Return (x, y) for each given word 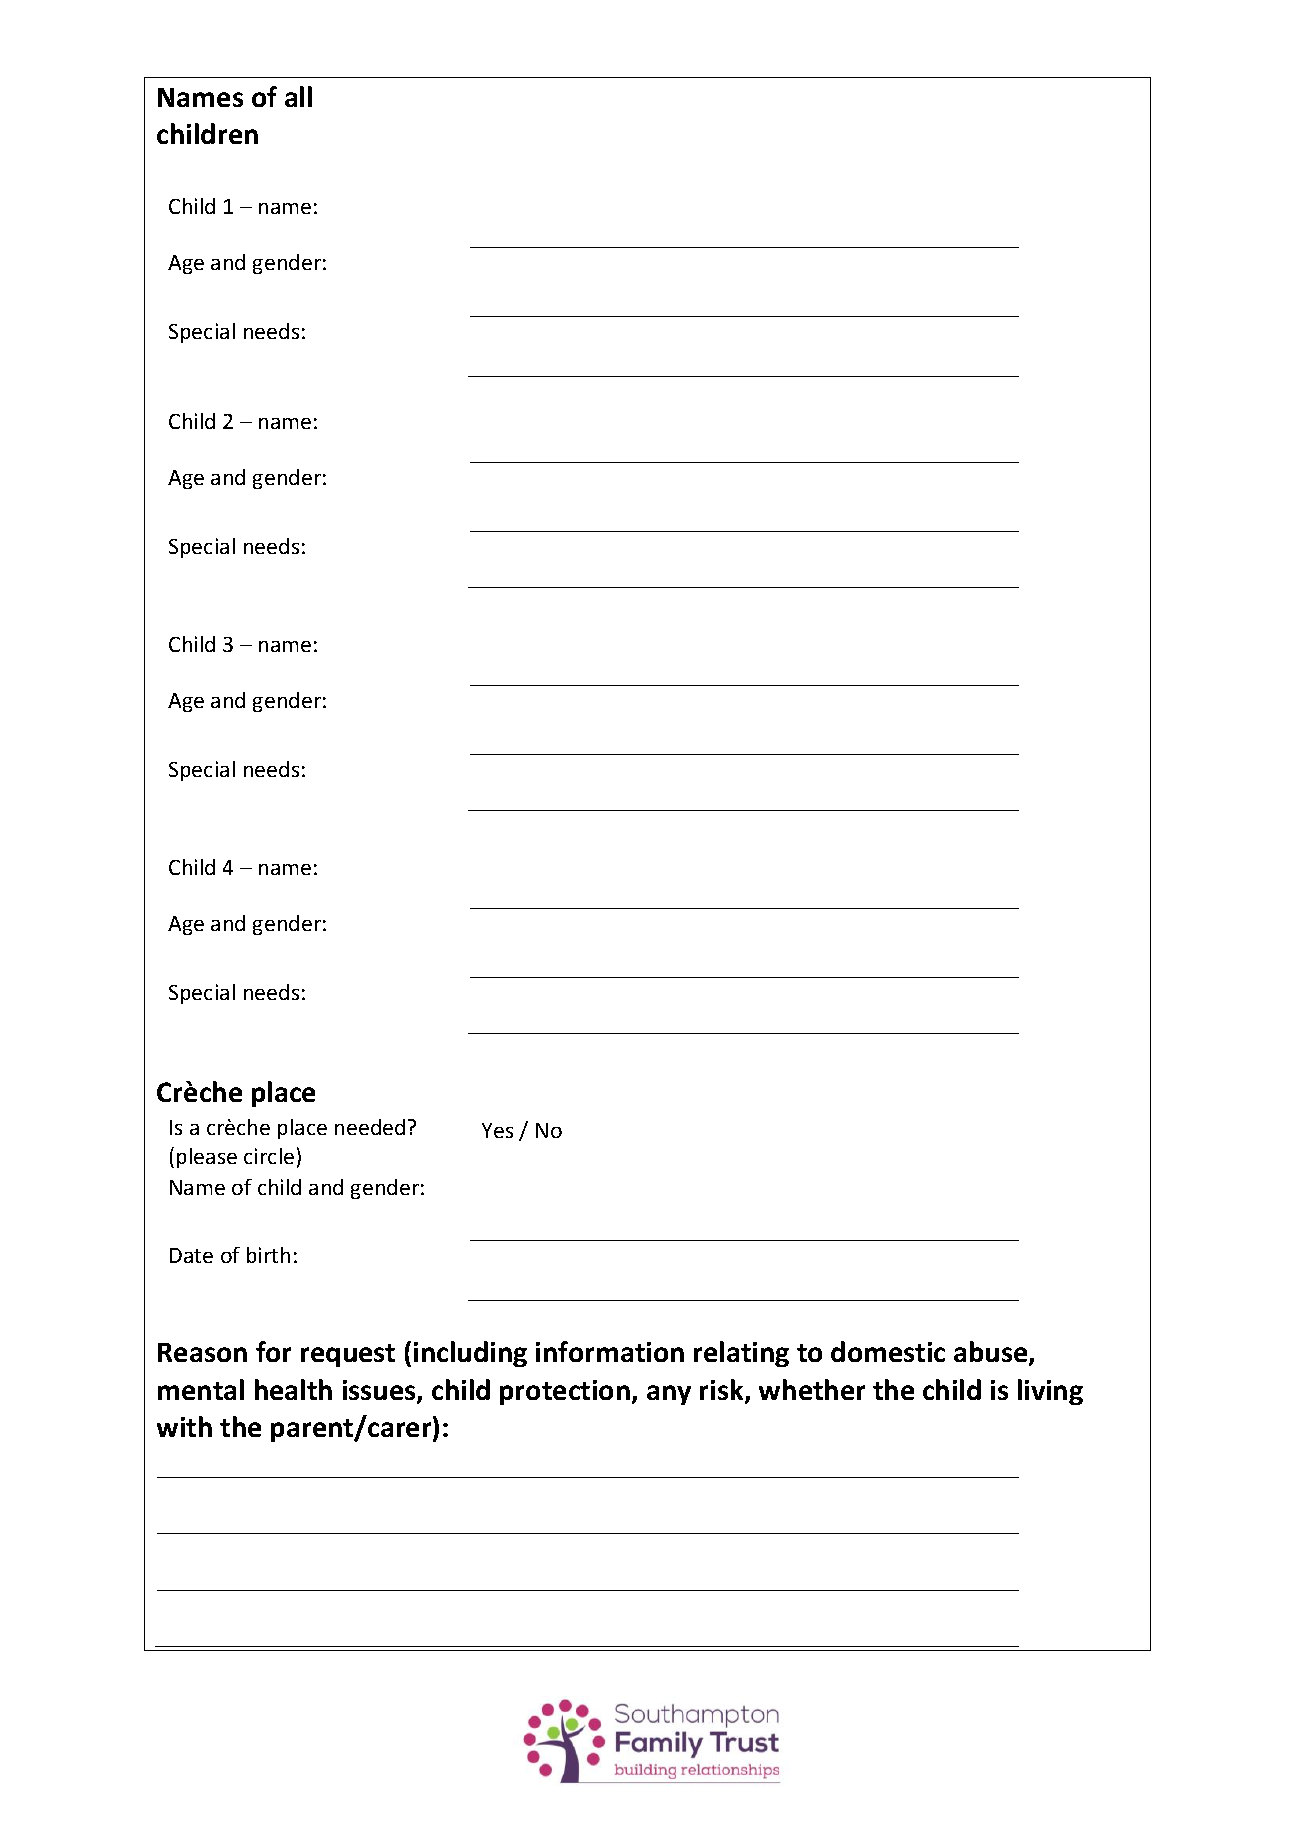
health (293, 1389)
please (207, 1158)
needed (370, 1127)
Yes (497, 1130)
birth (268, 1255)
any (669, 1395)
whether (812, 1389)
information (610, 1351)
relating (741, 1354)
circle (269, 1156)
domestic (888, 1351)
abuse (992, 1353)
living (1050, 1392)
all (298, 96)
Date (191, 1255)
